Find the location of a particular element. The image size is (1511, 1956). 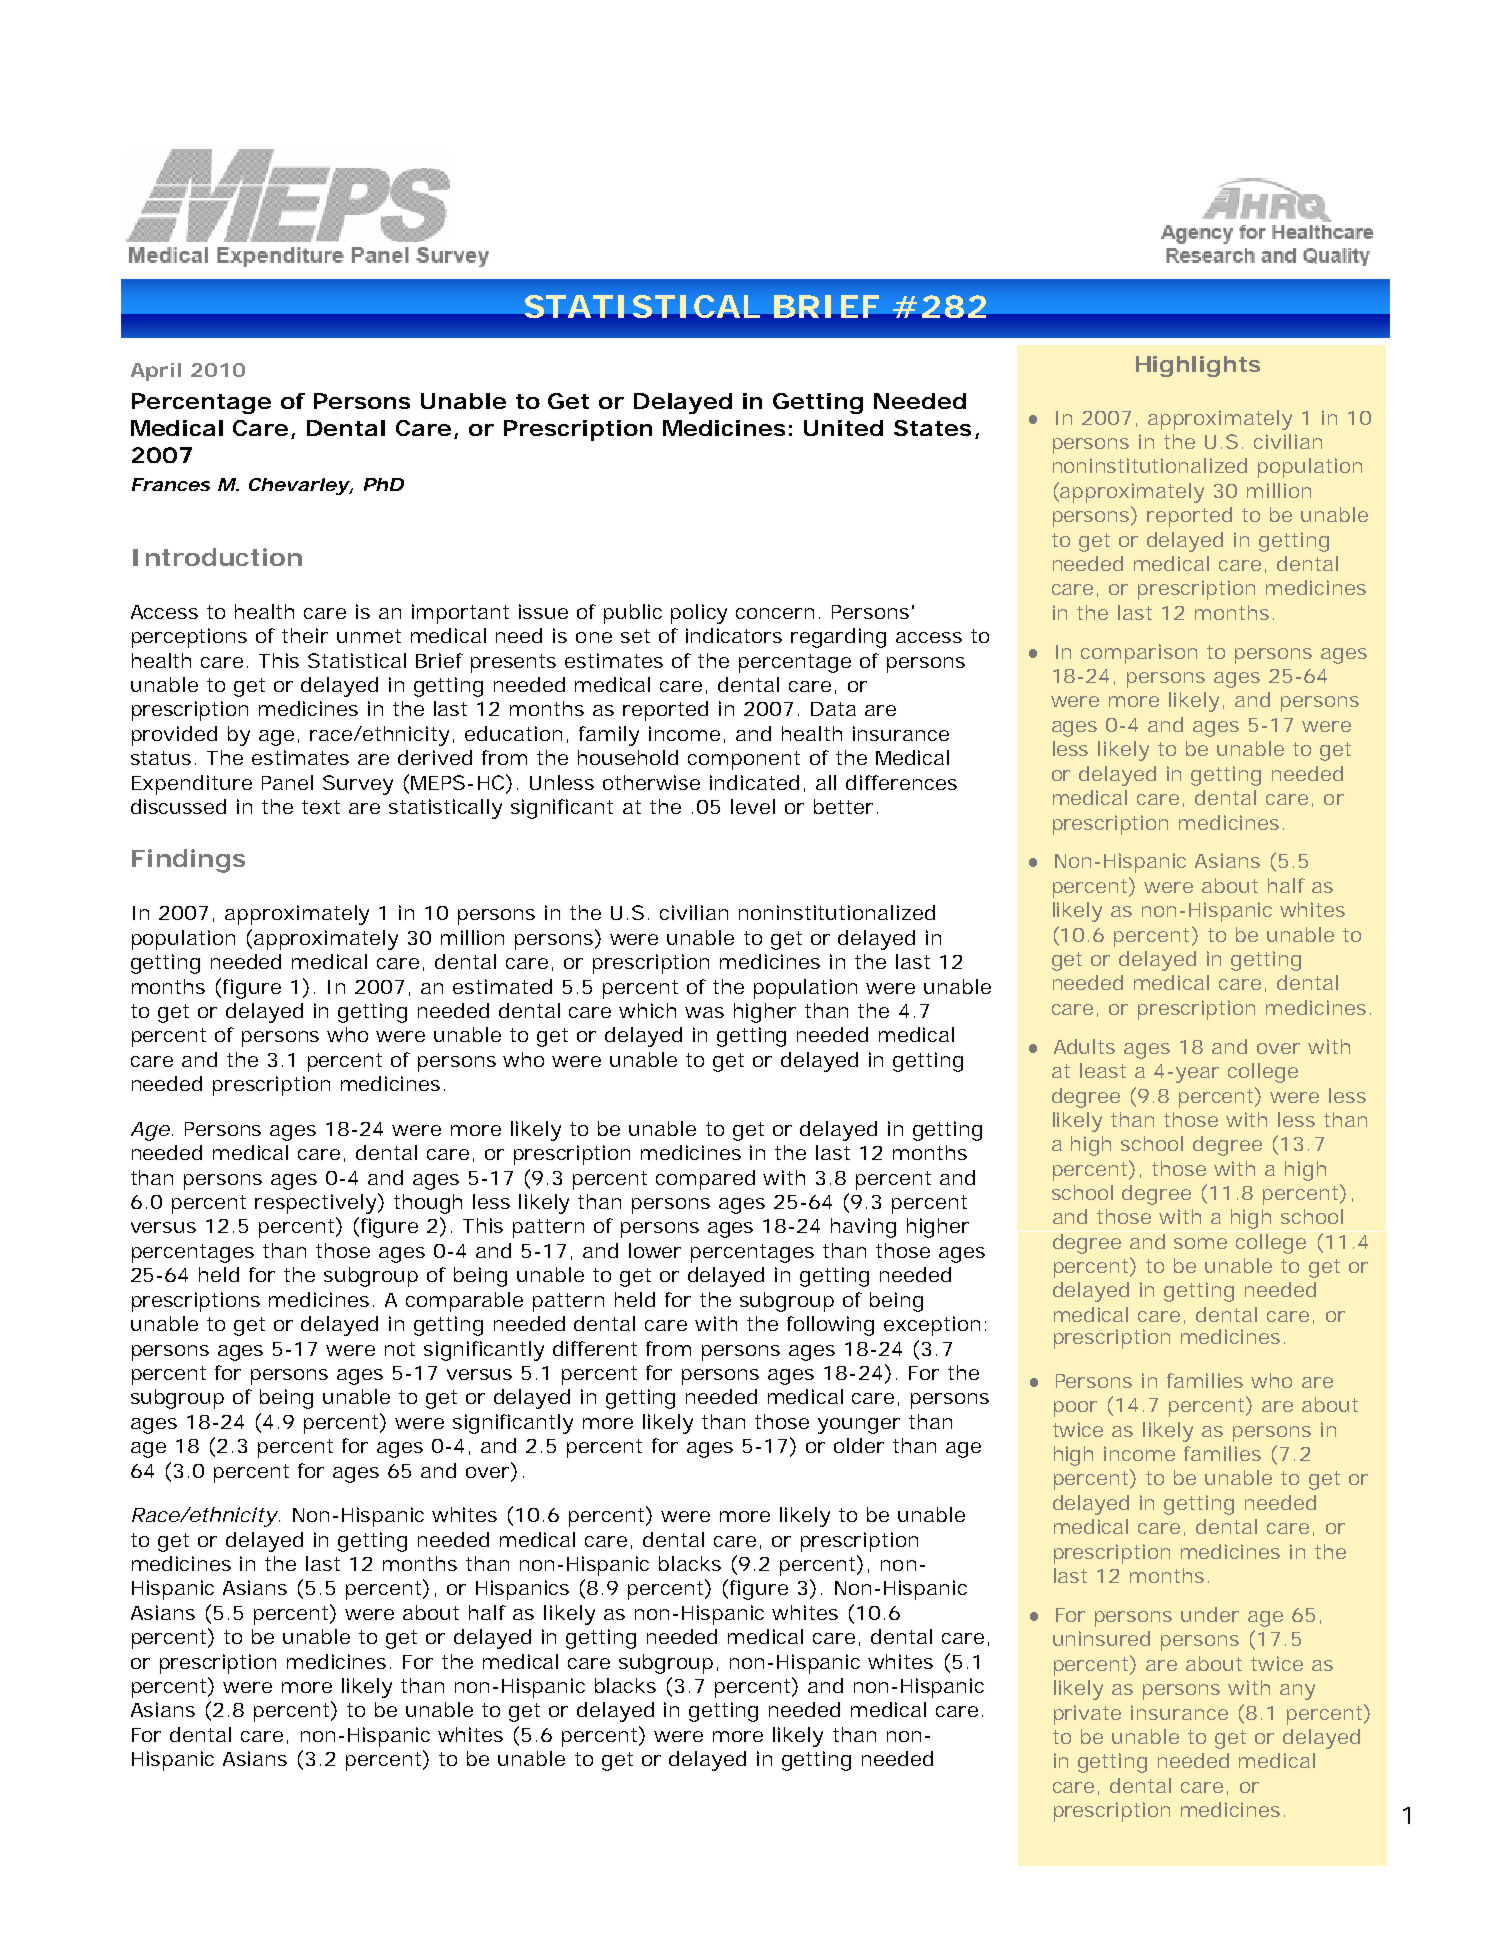

poor is located at coordinates (1075, 1409).
